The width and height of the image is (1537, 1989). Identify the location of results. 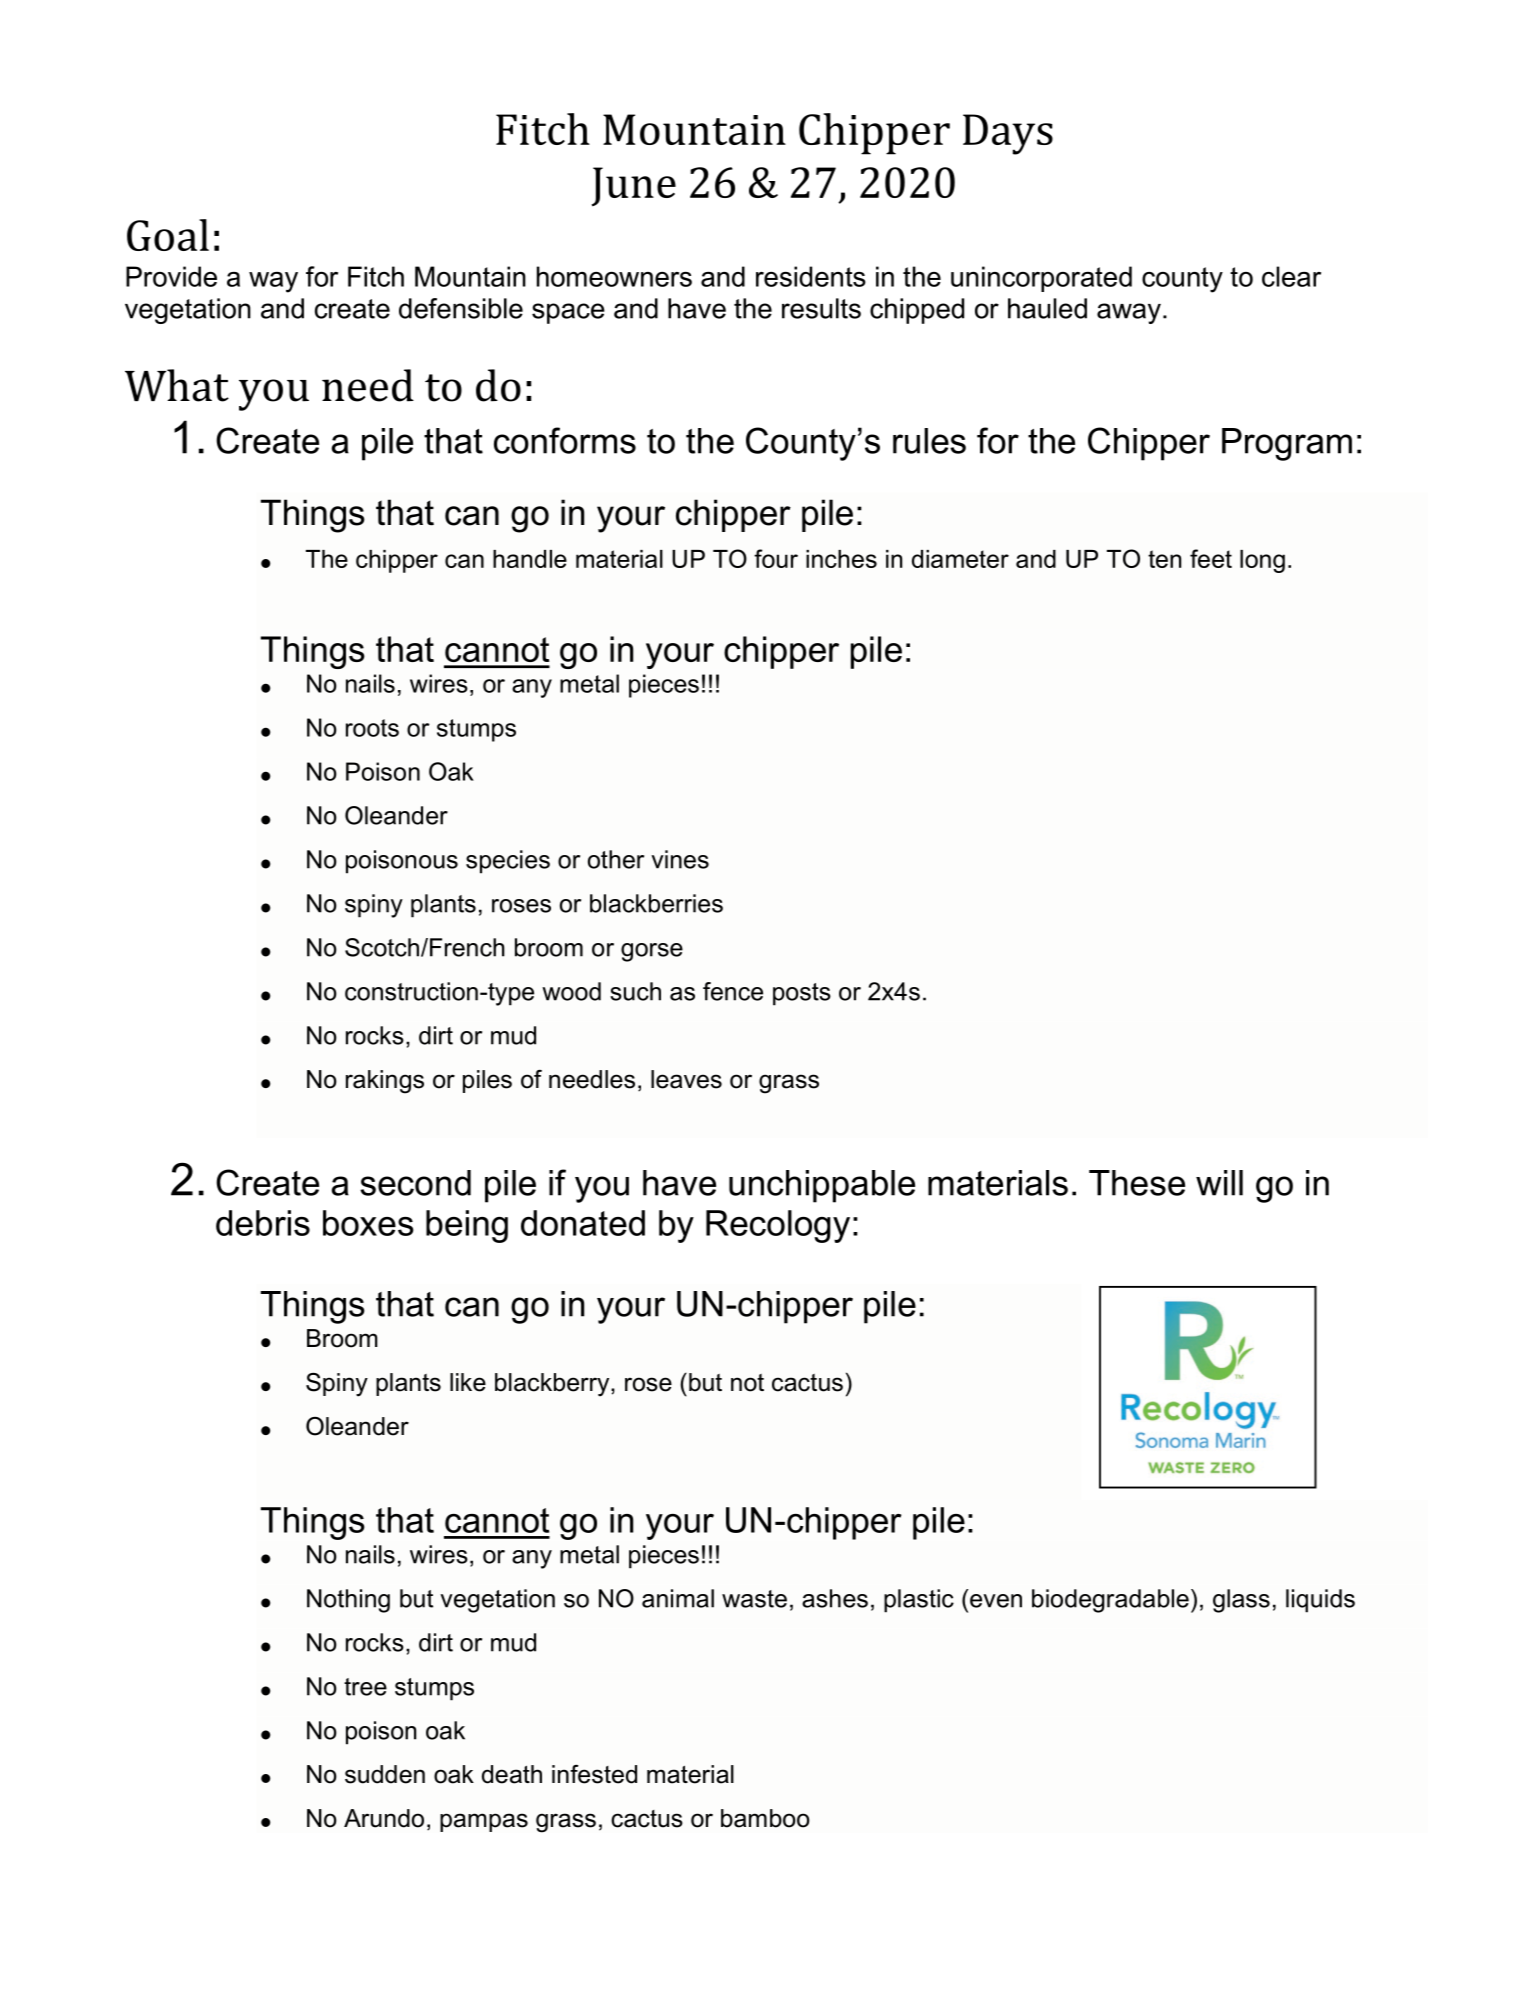
(821, 308).
